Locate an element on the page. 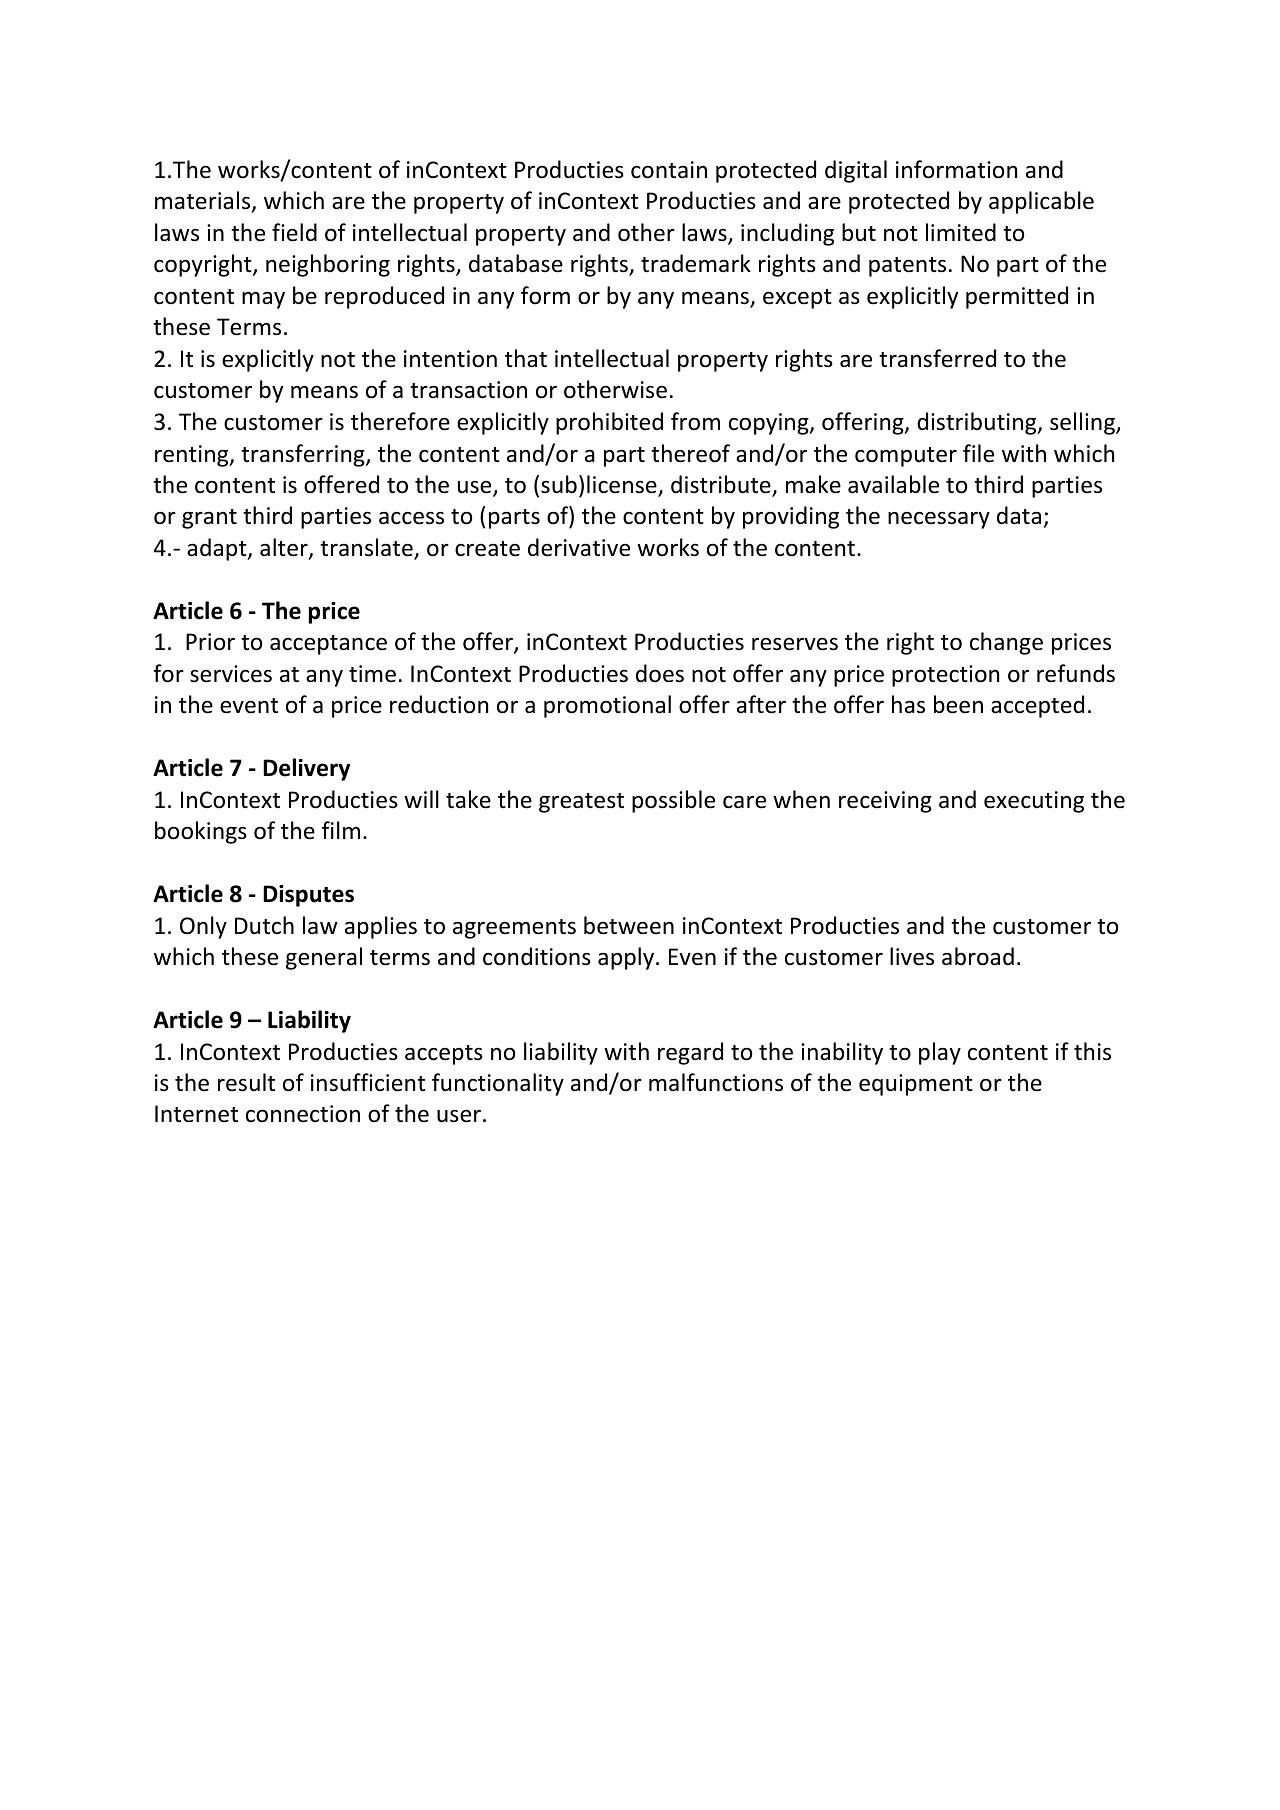 This page has height=1810, width=1280. acceptance is located at coordinates (328, 645).
